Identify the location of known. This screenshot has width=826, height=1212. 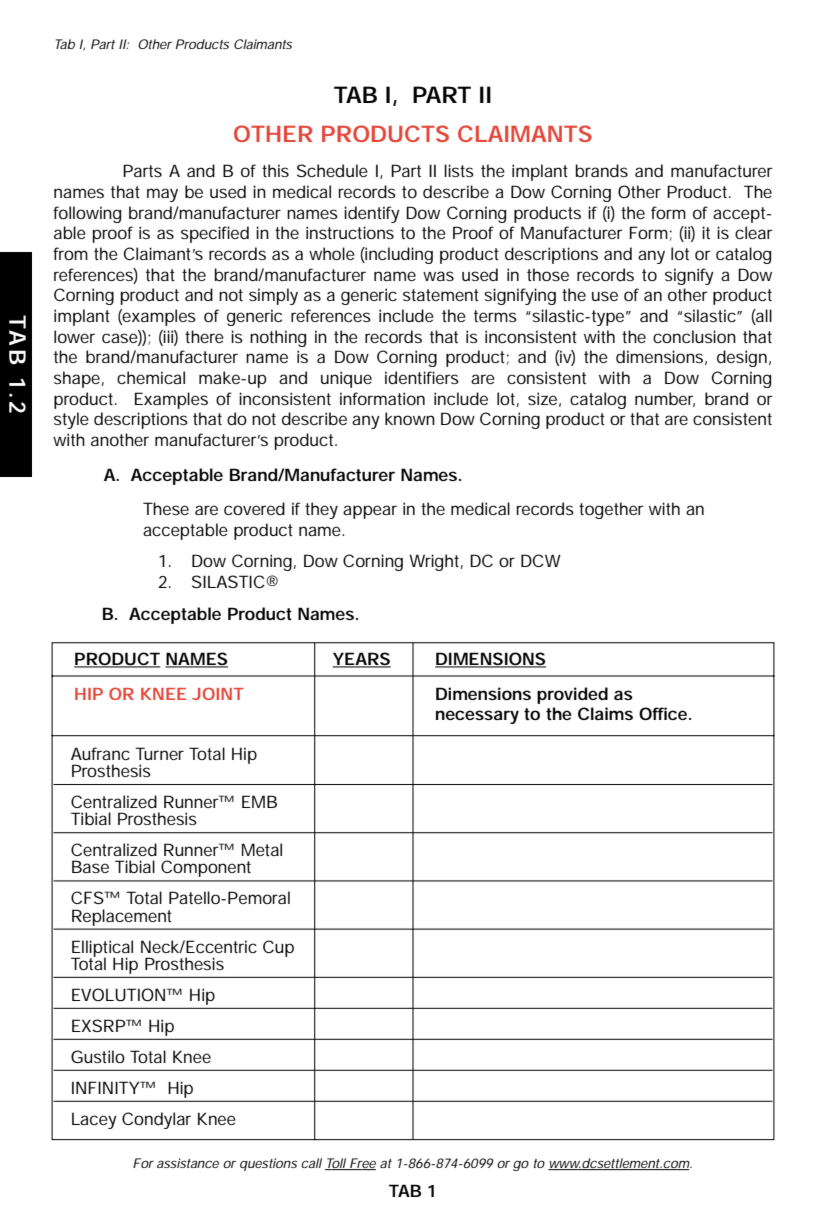
(410, 418).
